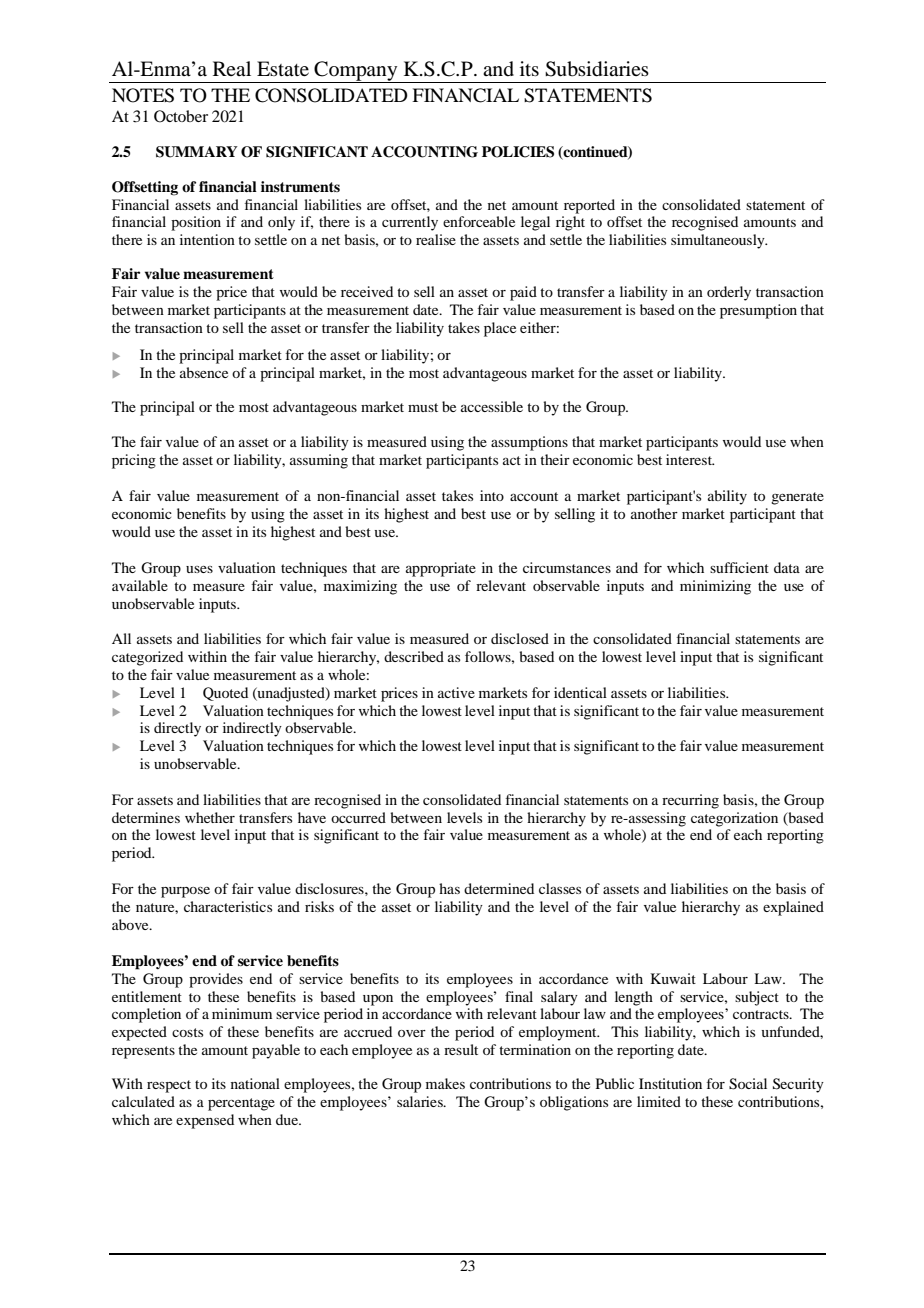 The image size is (924, 1308). Describe the element at coordinates (169, 1086) in the image. I see `respect` at that location.
